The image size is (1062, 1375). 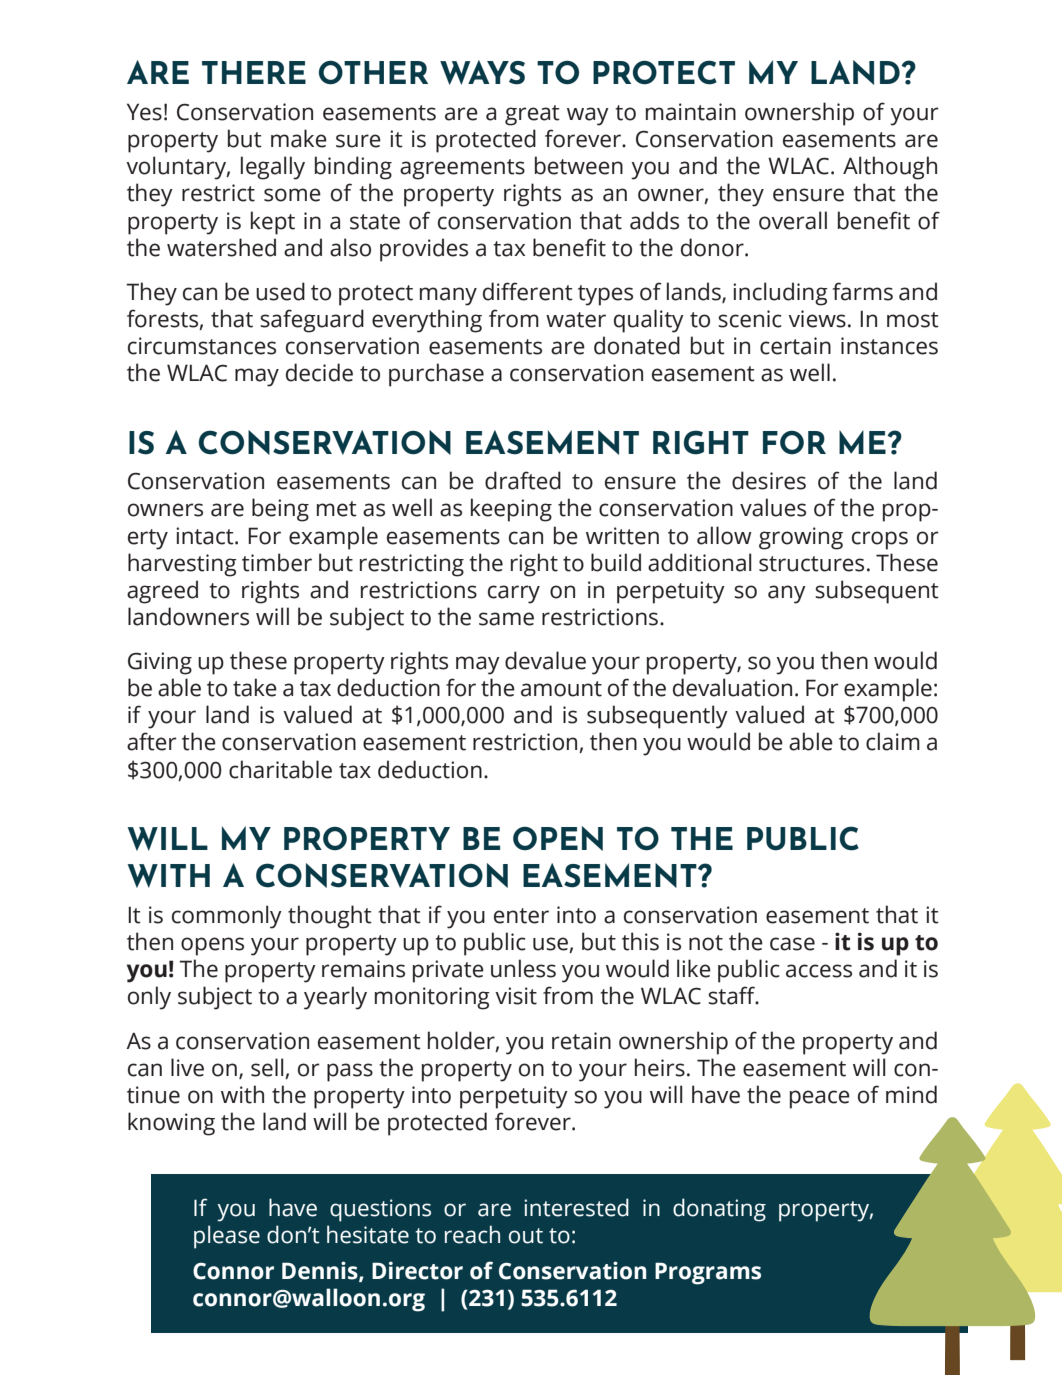 What do you see at coordinates (202, 346) in the screenshot?
I see `circumstances` at bounding box center [202, 346].
